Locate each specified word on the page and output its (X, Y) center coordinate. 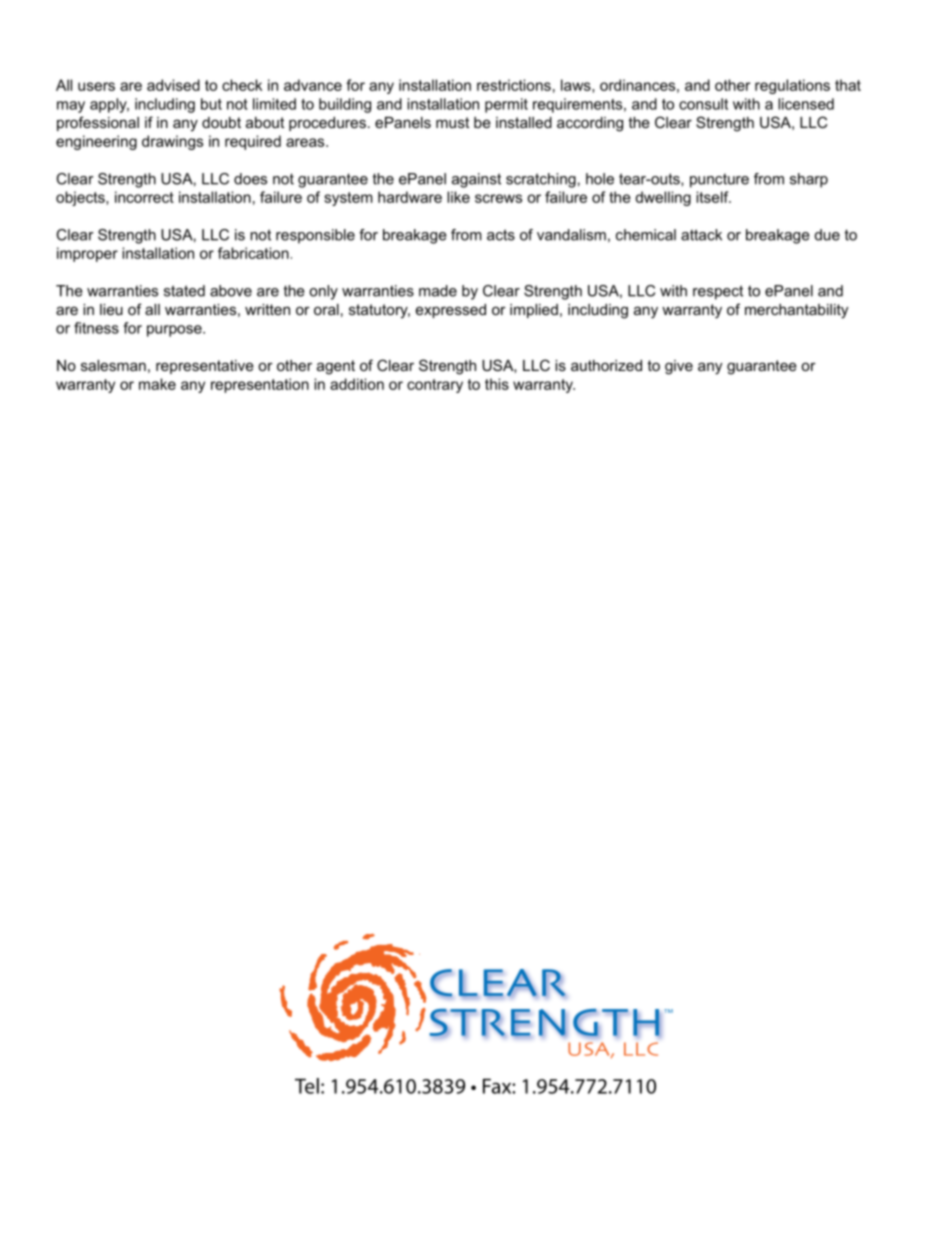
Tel (307, 1086)
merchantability (796, 311)
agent (336, 367)
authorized (606, 365)
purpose (175, 331)
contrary (435, 386)
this (497, 384)
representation (260, 385)
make (157, 384)
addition (357, 384)
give (679, 367)
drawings (172, 142)
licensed (806, 104)
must (452, 122)
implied (534, 311)
